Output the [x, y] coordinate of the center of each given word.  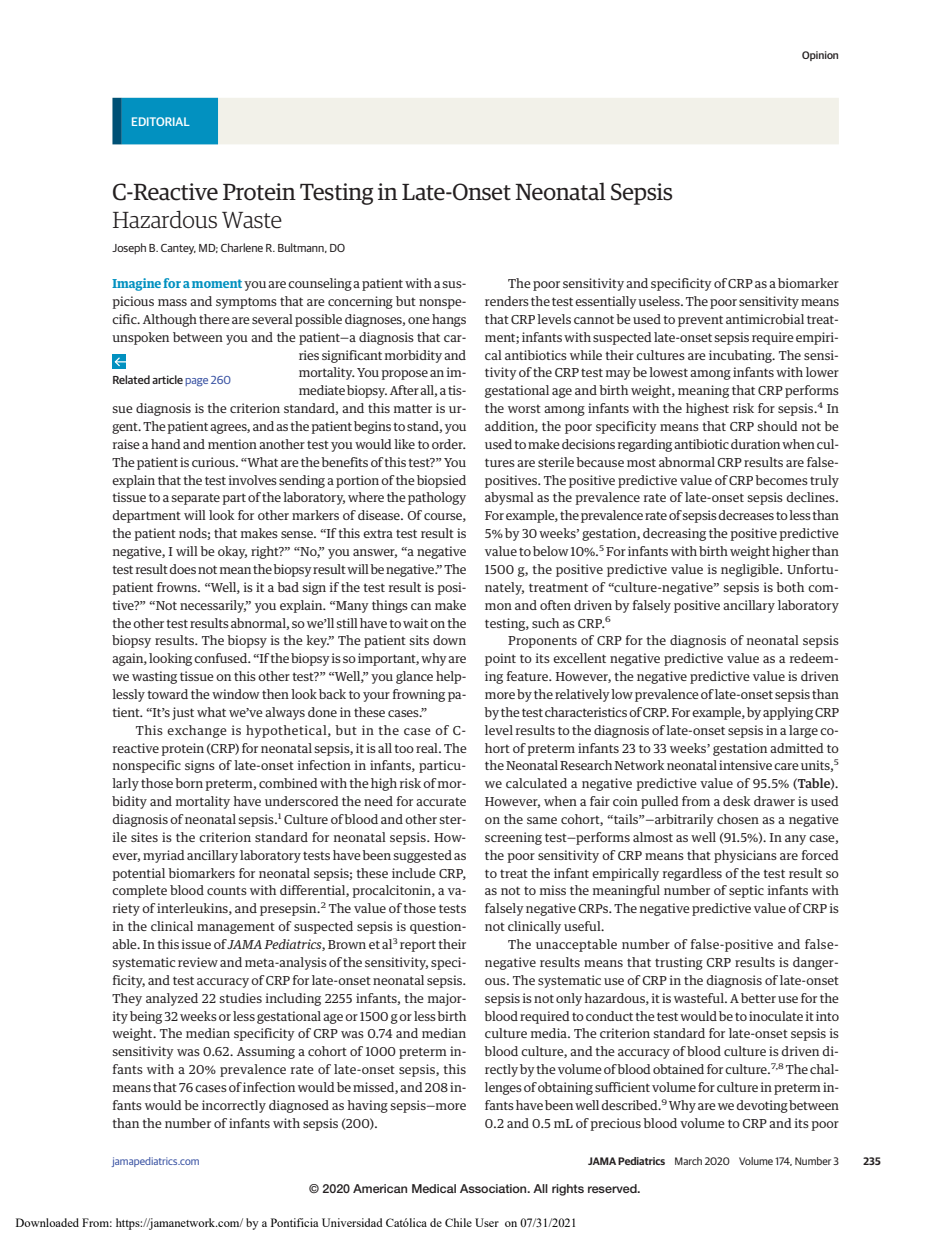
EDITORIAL [161, 121]
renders [507, 301]
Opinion [820, 56]
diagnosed [299, 1106]
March [688, 1161]
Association [494, 1188]
